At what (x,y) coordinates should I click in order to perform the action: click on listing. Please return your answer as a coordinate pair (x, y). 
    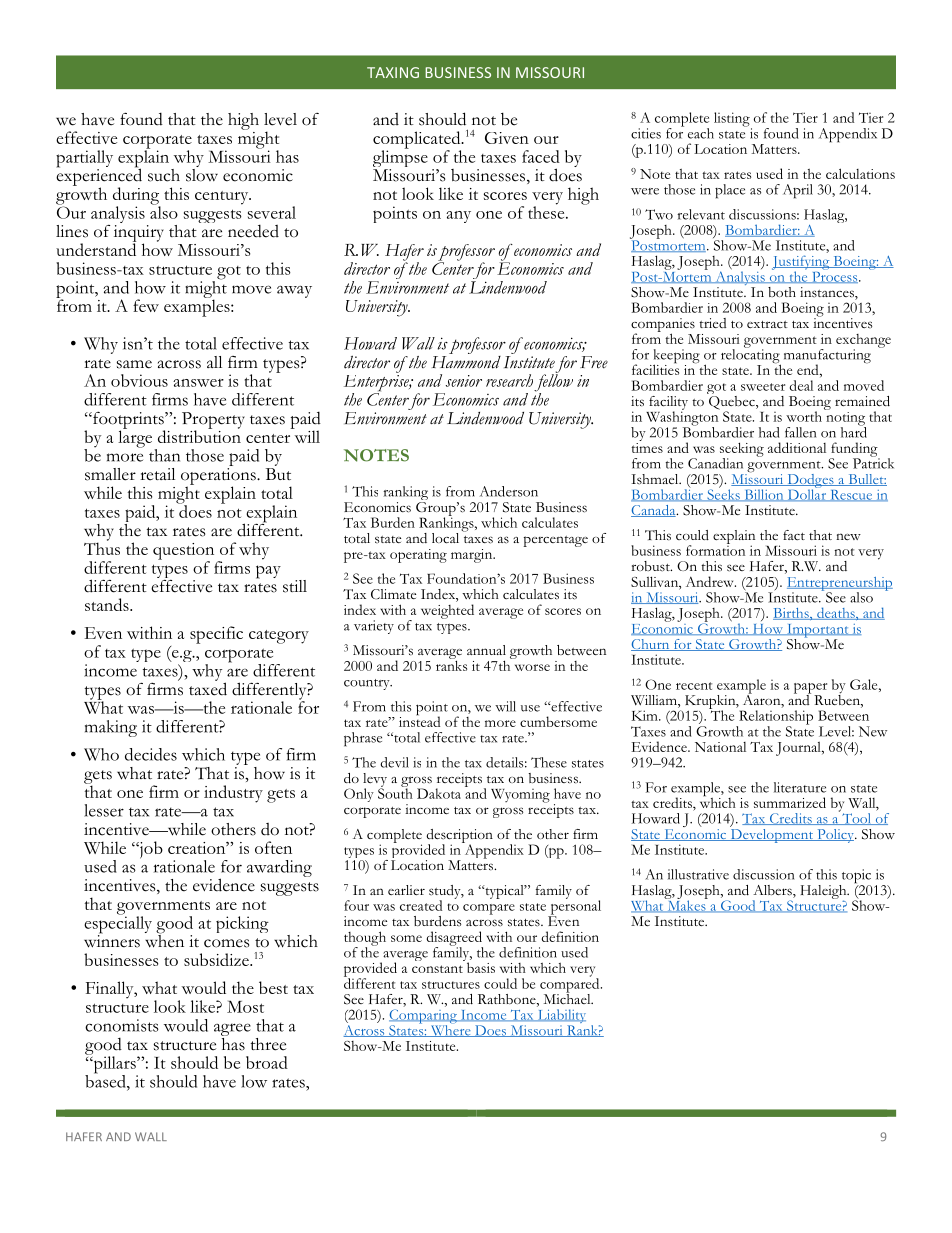
    Looking at the image, I should click on (733, 120).
